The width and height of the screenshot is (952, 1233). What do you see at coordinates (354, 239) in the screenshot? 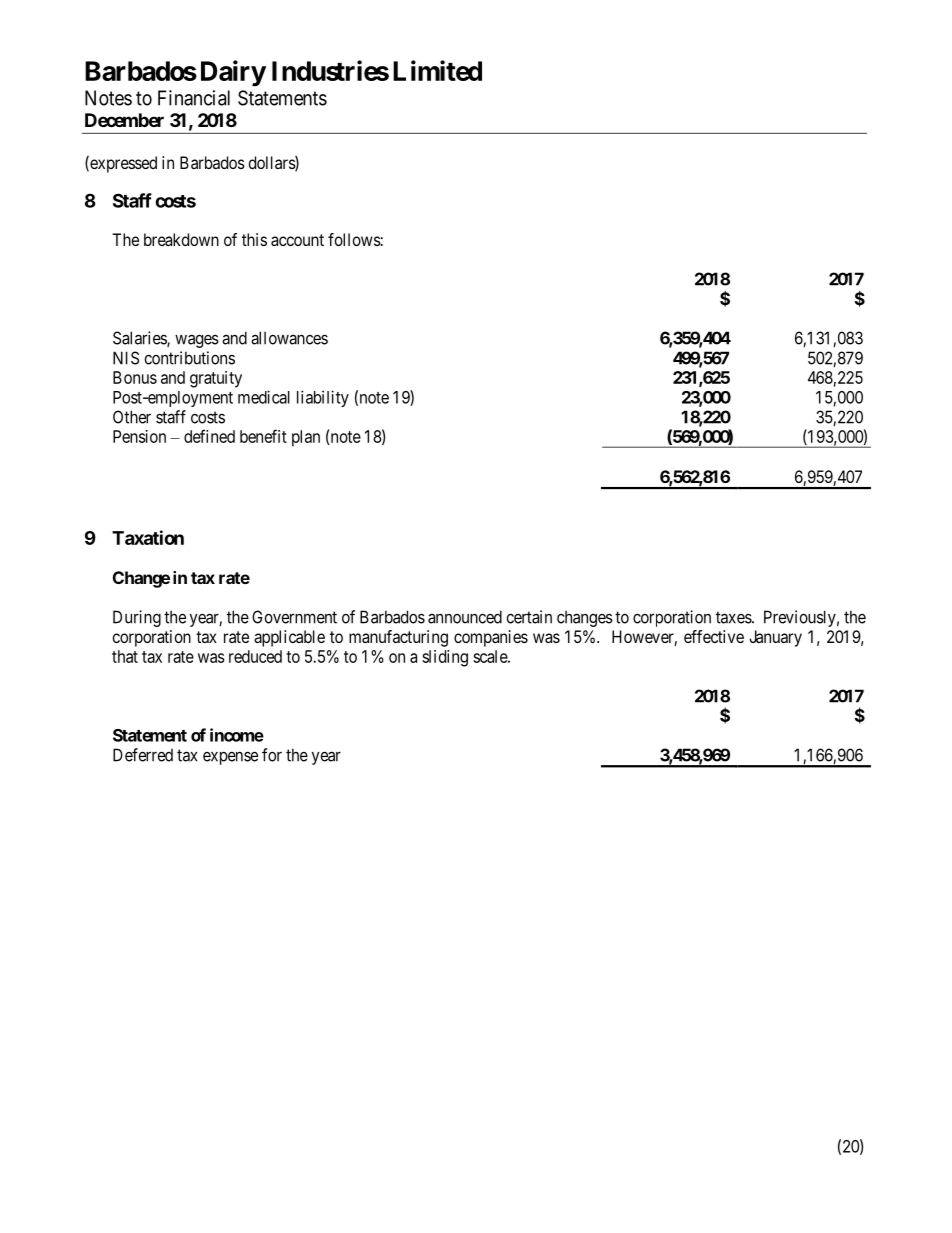
I see `follows` at bounding box center [354, 239].
